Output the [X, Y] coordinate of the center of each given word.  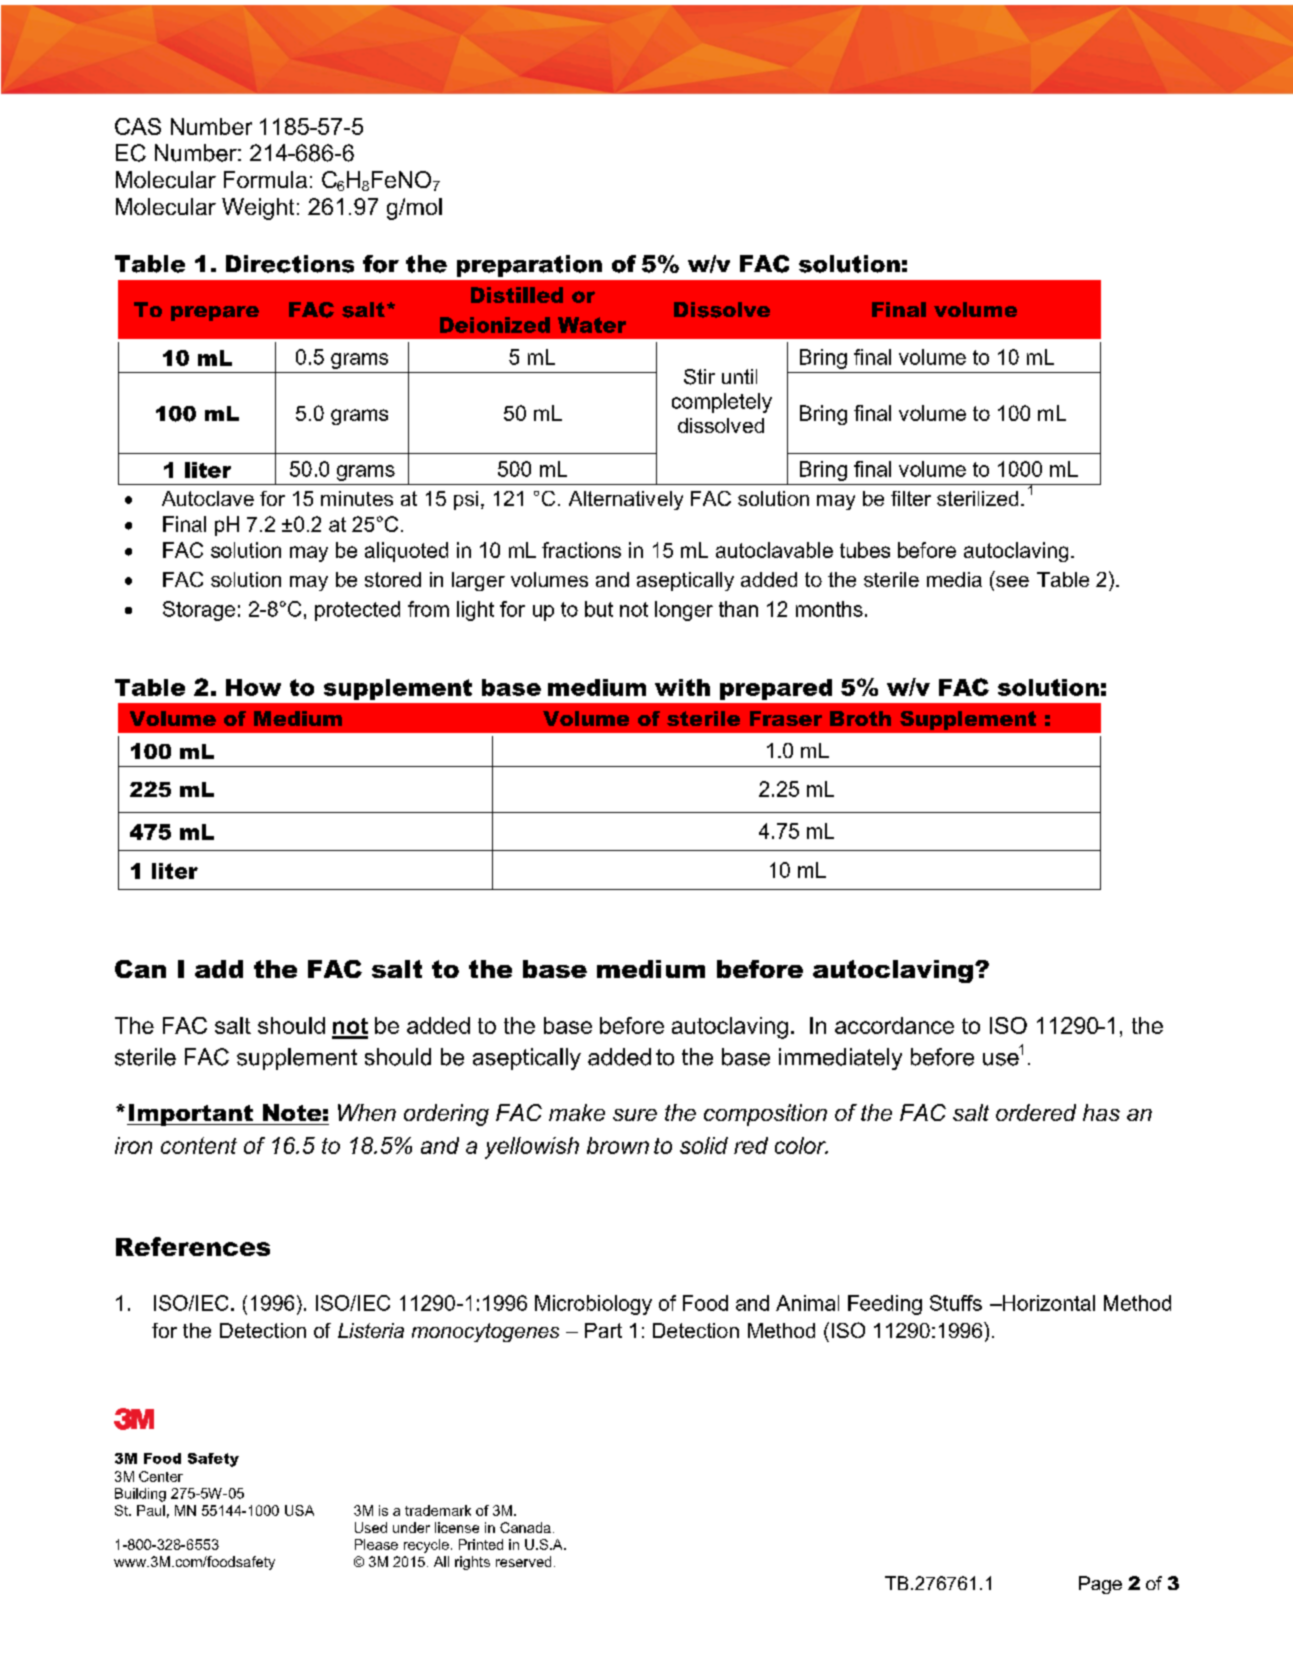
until [739, 376]
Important [191, 1115]
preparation [529, 266]
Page [1100, 1585]
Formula [265, 179]
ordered [1036, 1112]
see [1012, 581]
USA [299, 1510]
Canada [525, 1527]
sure [635, 1115]
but [599, 609]
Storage [199, 611]
